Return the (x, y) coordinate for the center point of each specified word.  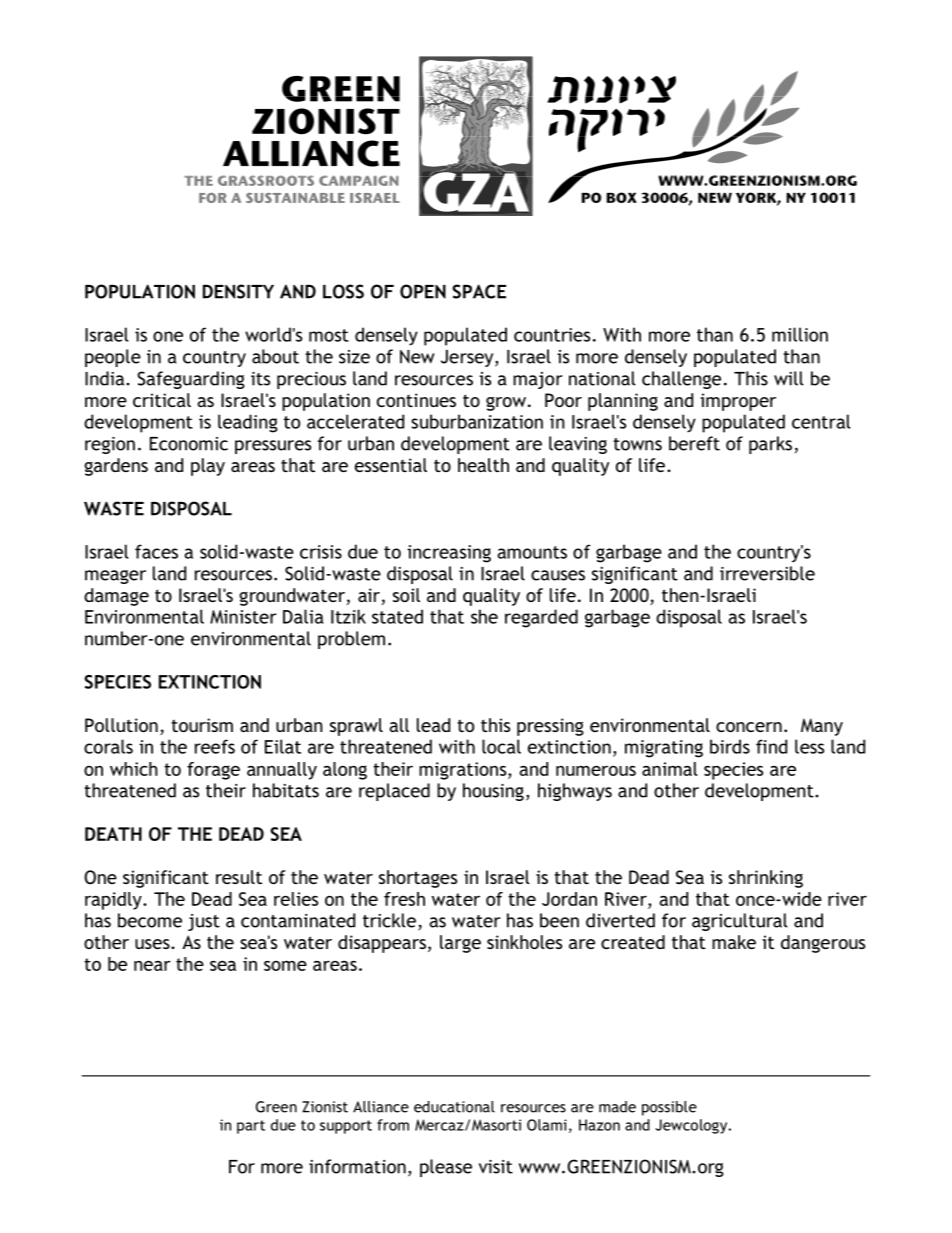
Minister (243, 617)
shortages (418, 879)
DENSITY (238, 291)
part (251, 1127)
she (484, 616)
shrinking (766, 879)
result (239, 877)
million (800, 334)
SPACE (479, 291)
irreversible (767, 573)
